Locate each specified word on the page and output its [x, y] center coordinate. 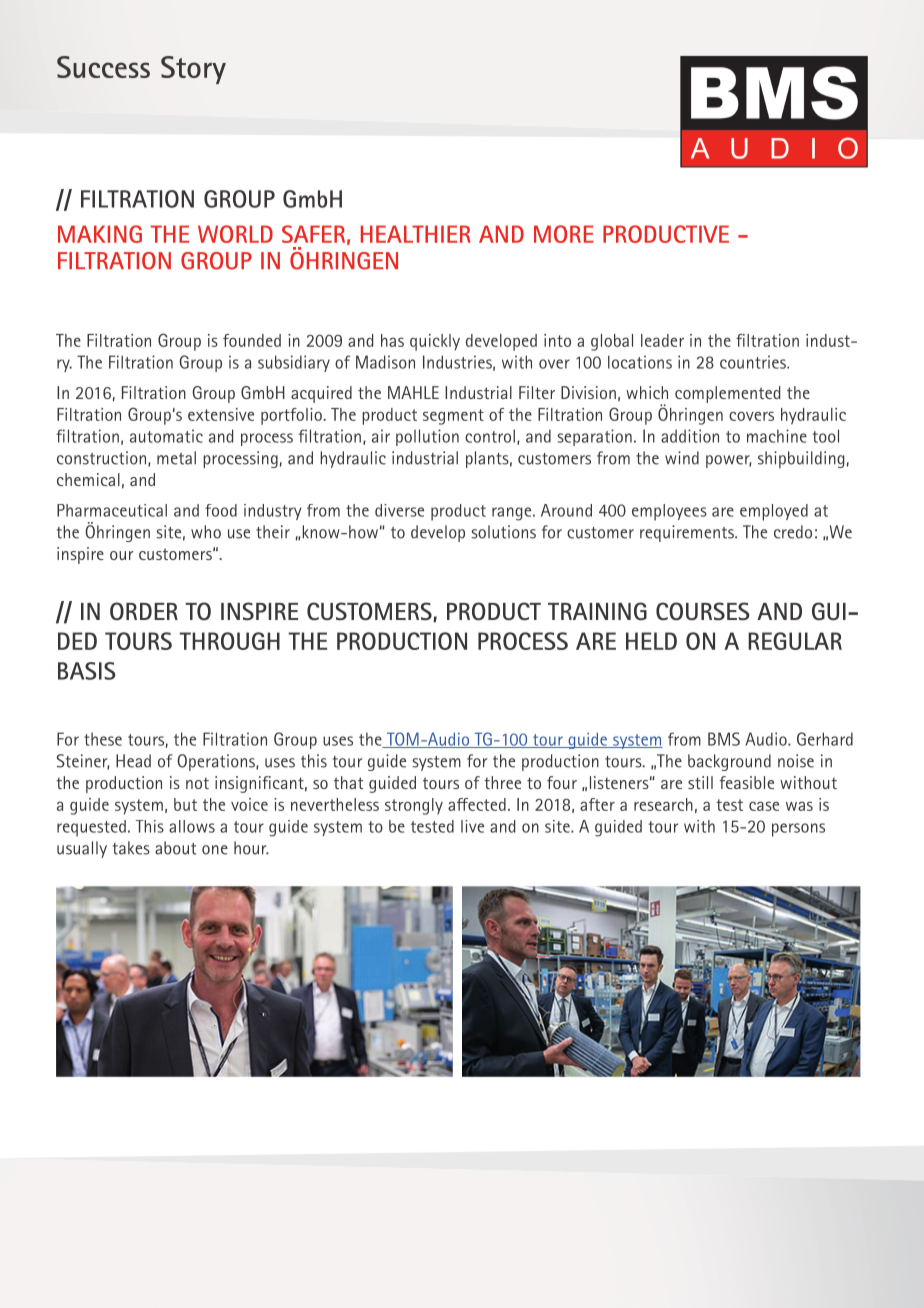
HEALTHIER [416, 234]
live [472, 826]
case [764, 806]
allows [192, 826]
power [729, 461]
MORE [564, 234]
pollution [427, 437]
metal [176, 458]
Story [193, 70]
